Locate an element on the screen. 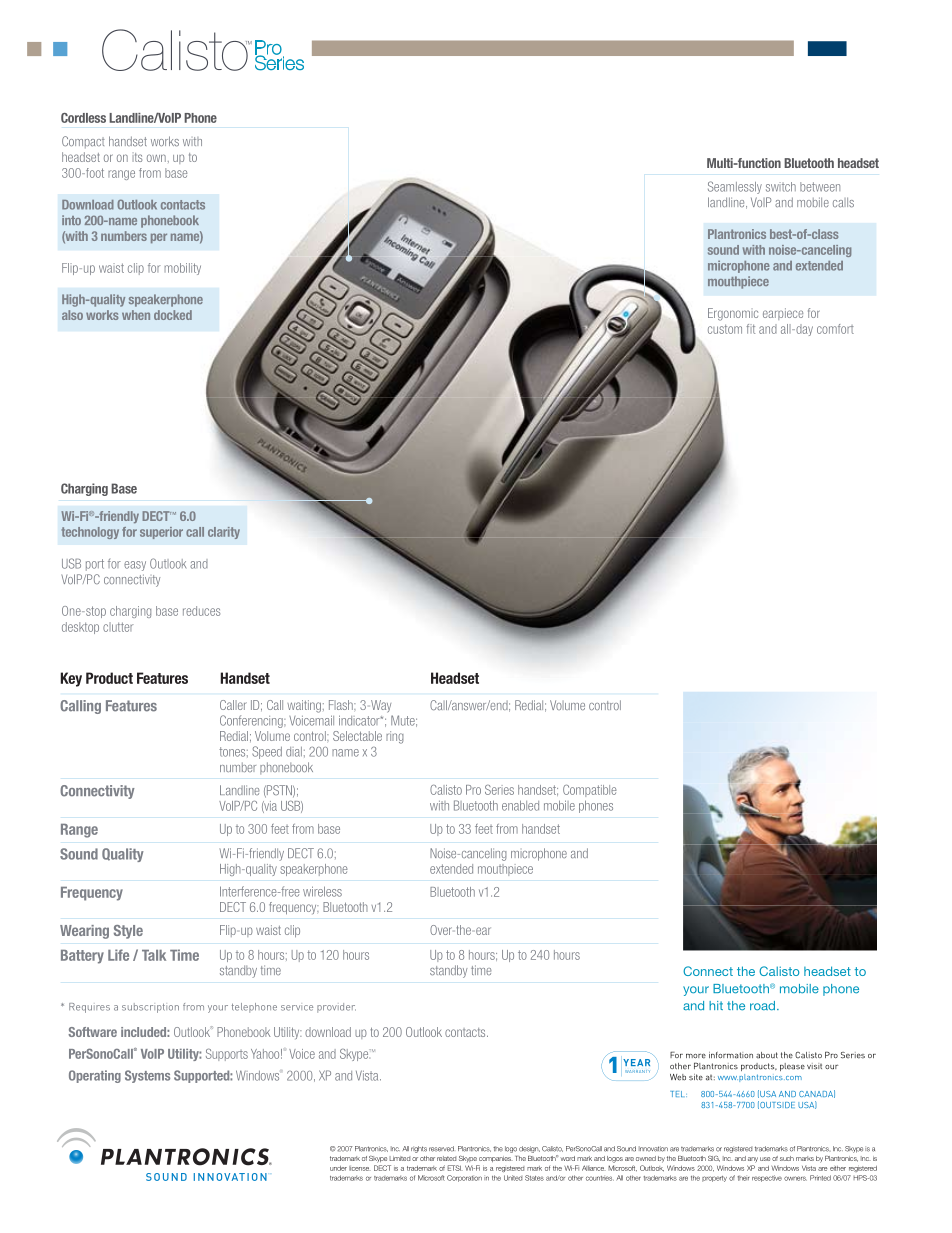  Style is located at coordinates (128, 932).
